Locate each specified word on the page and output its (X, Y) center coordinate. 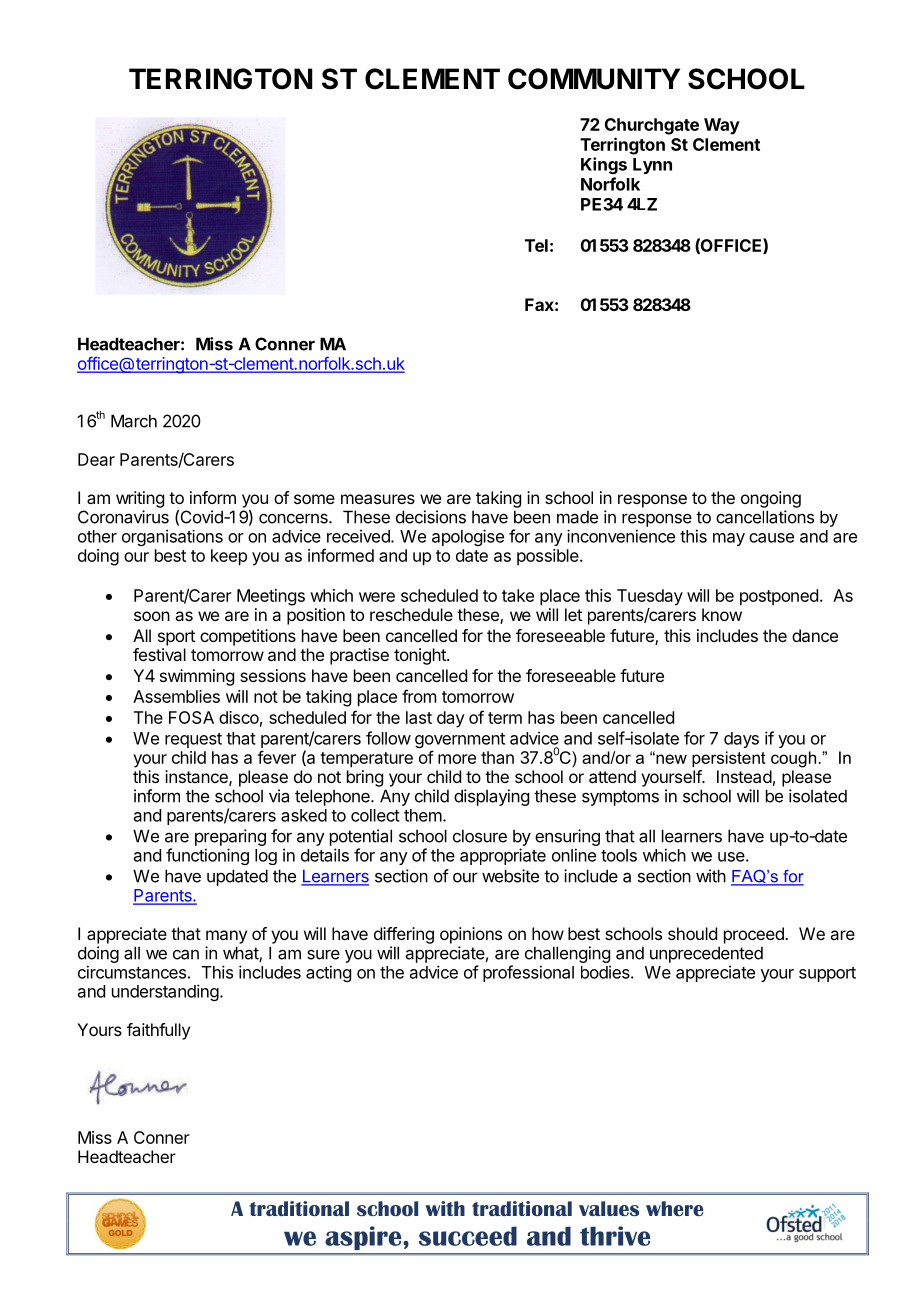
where (675, 1208)
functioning (207, 856)
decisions (431, 517)
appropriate (503, 856)
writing (140, 499)
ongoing (771, 499)
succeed (468, 1236)
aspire (363, 1238)
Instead (744, 776)
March (134, 421)
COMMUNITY (594, 79)
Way (722, 126)
